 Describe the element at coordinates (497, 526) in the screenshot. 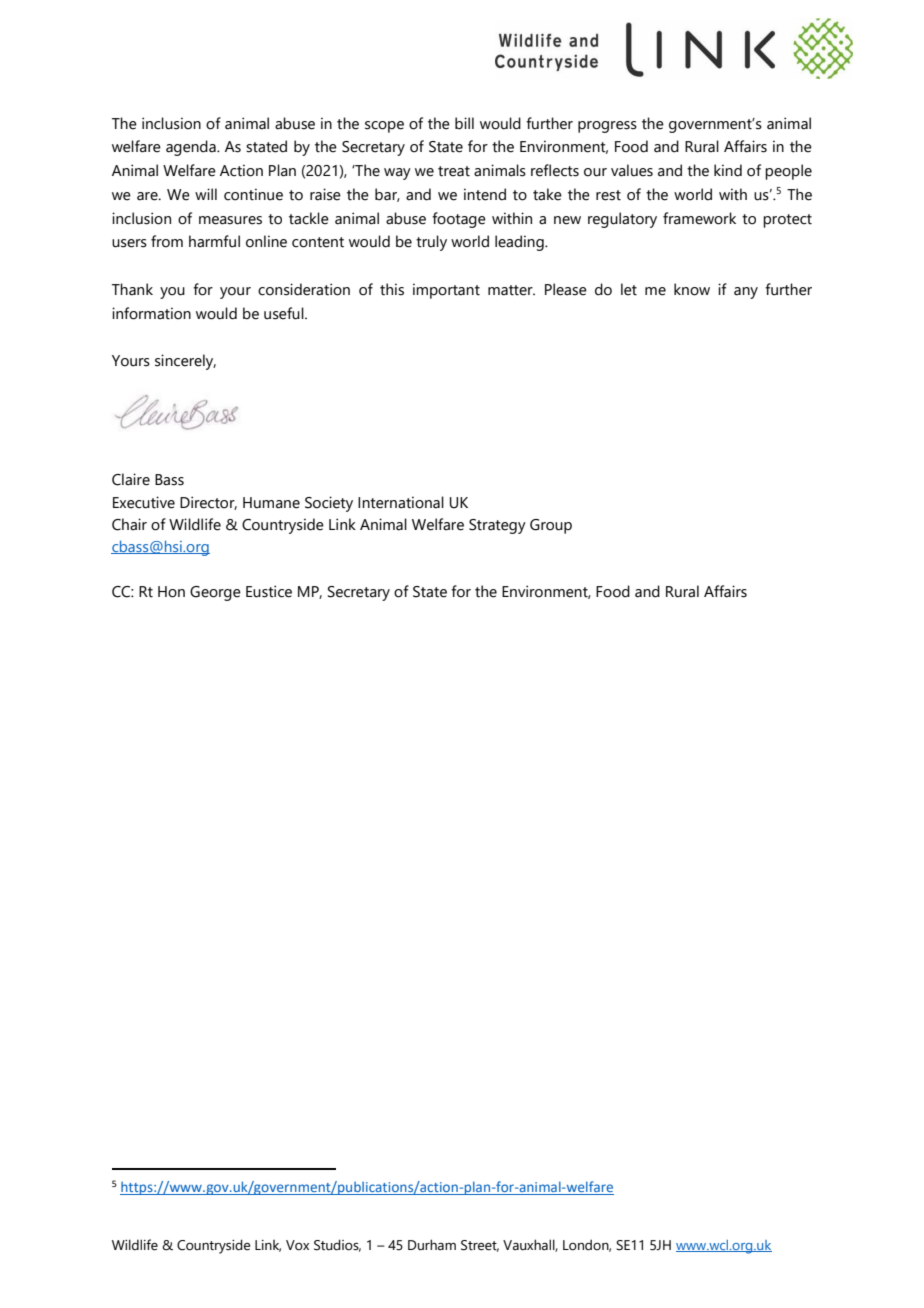

I see `Strategy` at that location.
